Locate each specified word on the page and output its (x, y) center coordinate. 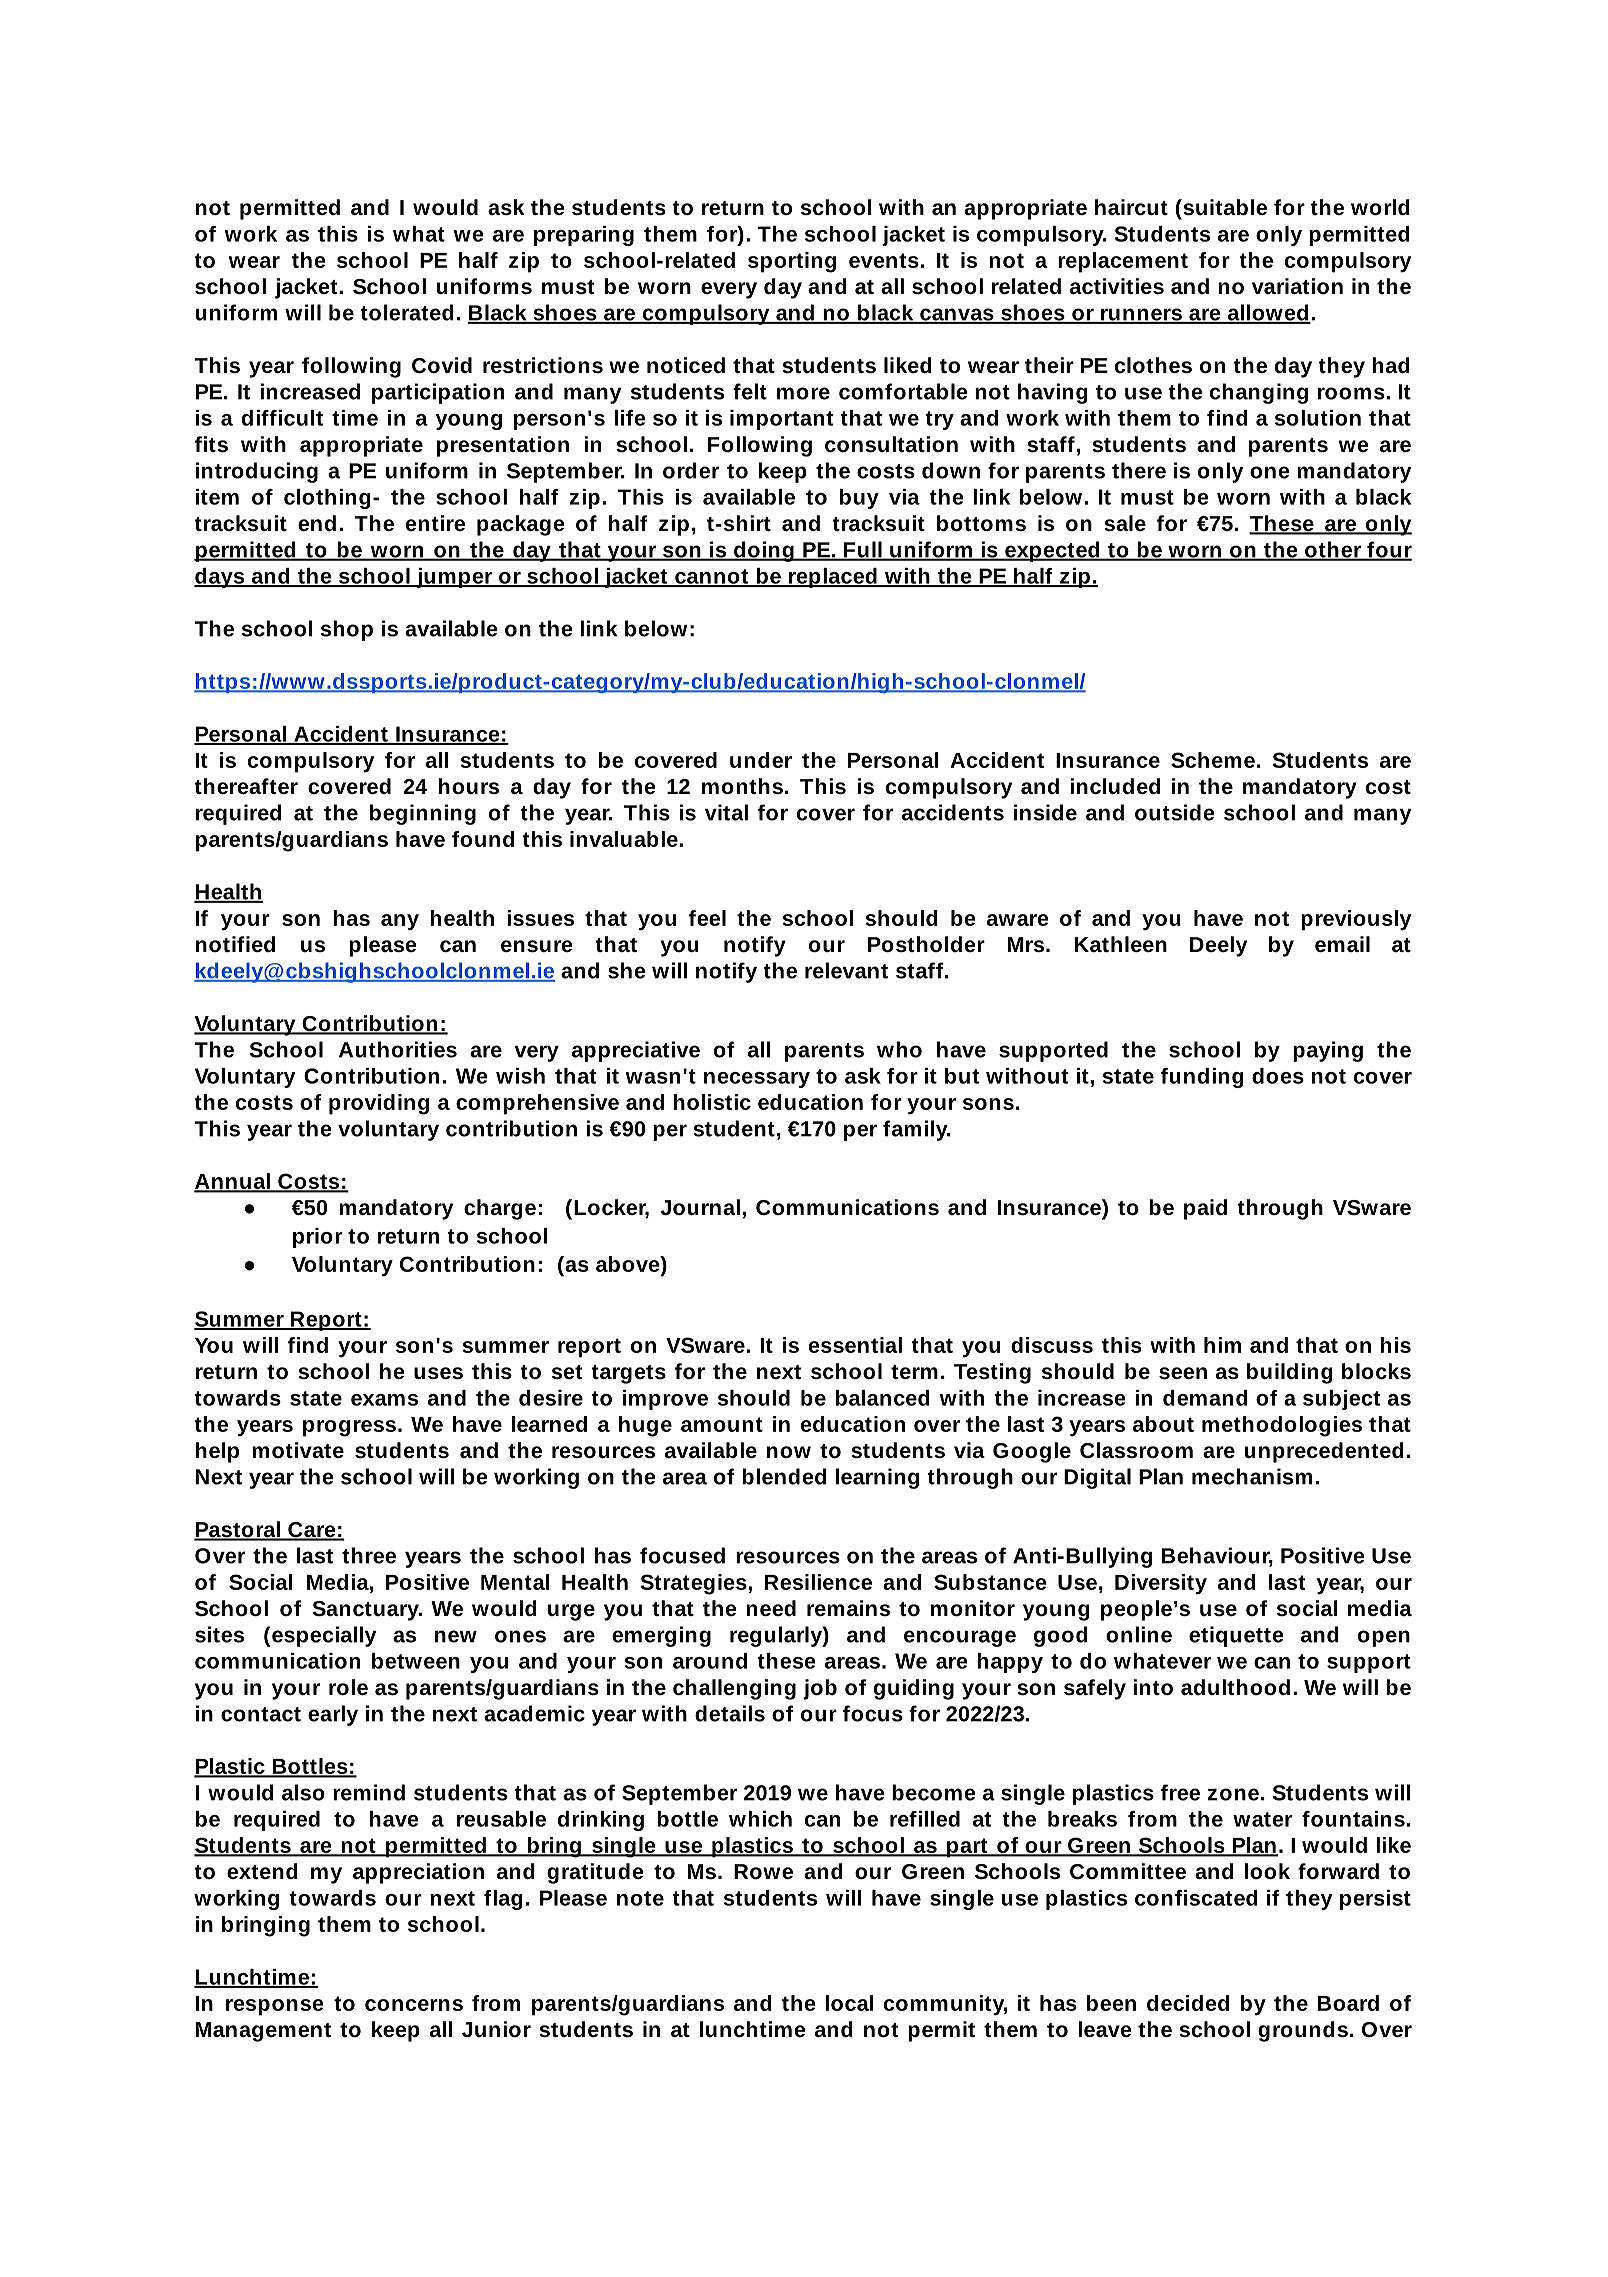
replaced (833, 578)
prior (318, 1238)
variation (1297, 286)
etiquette (1236, 1636)
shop (347, 630)
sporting (792, 262)
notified (235, 944)
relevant (846, 970)
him (1222, 1345)
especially (324, 1636)
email (1342, 944)
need (771, 1608)
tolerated (407, 312)
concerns (414, 2005)
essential (855, 1345)
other (1333, 550)
